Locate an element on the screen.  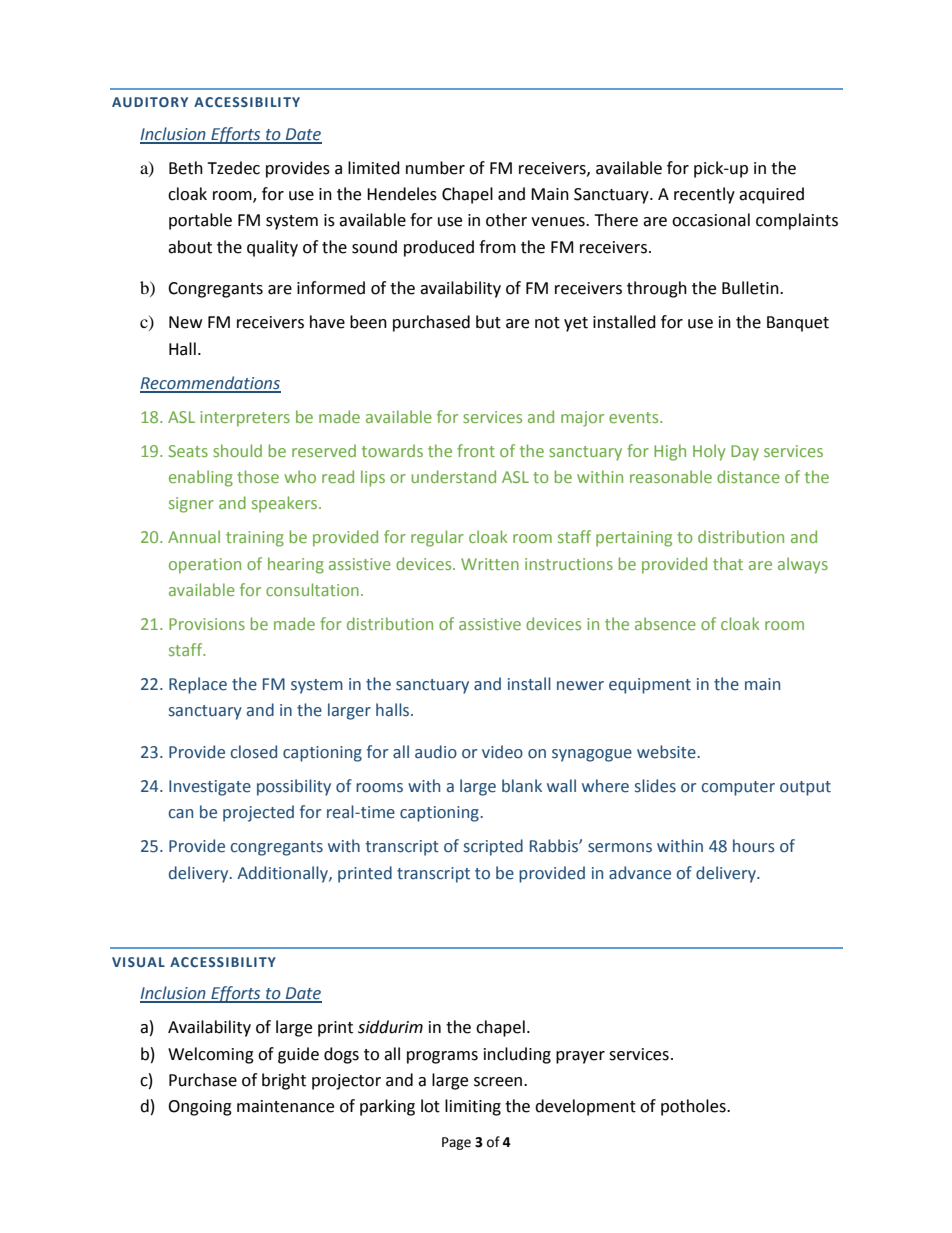
absence is located at coordinates (665, 623).
